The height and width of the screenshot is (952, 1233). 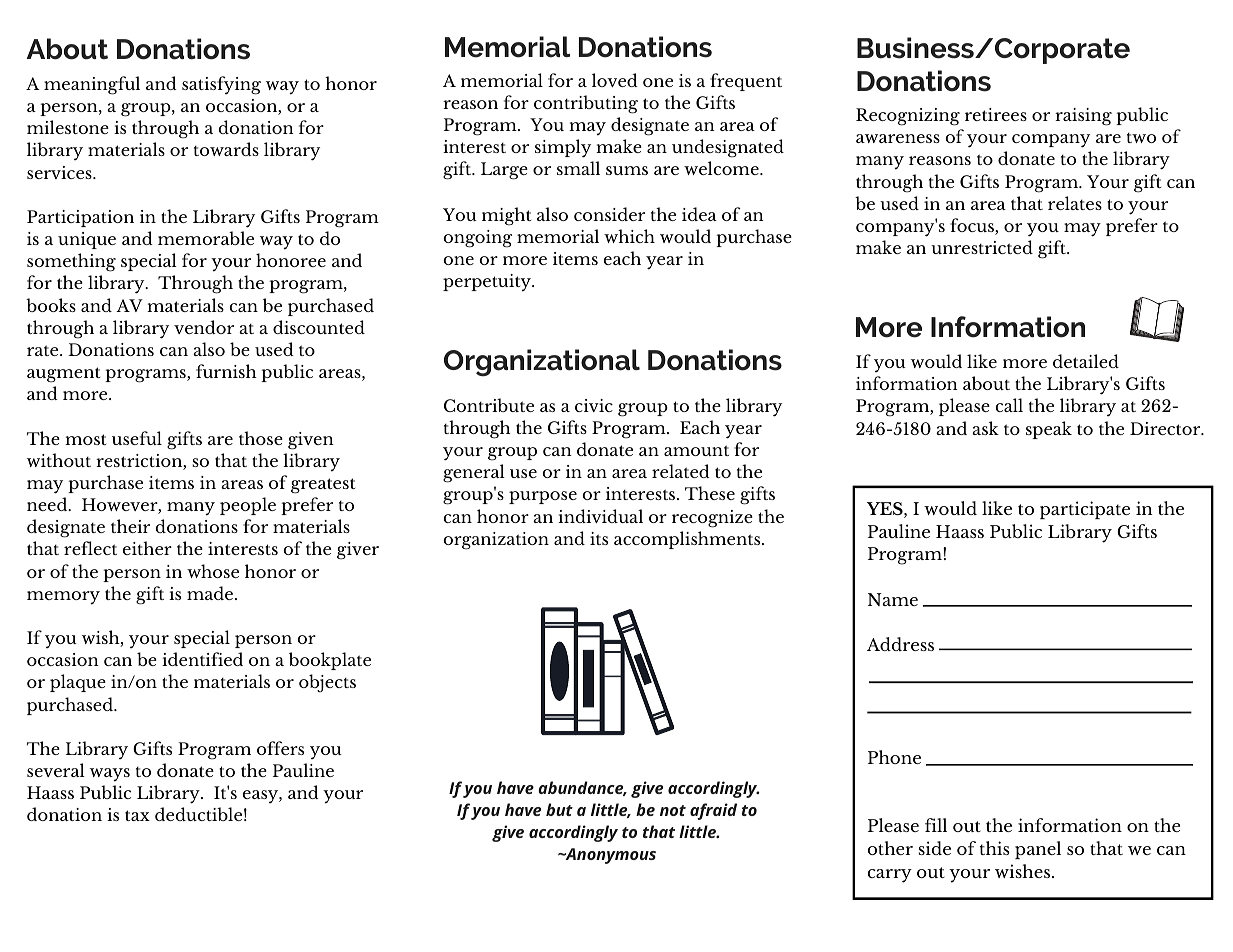 What do you see at coordinates (609, 856) in the screenshot?
I see `Anonymous` at bounding box center [609, 856].
